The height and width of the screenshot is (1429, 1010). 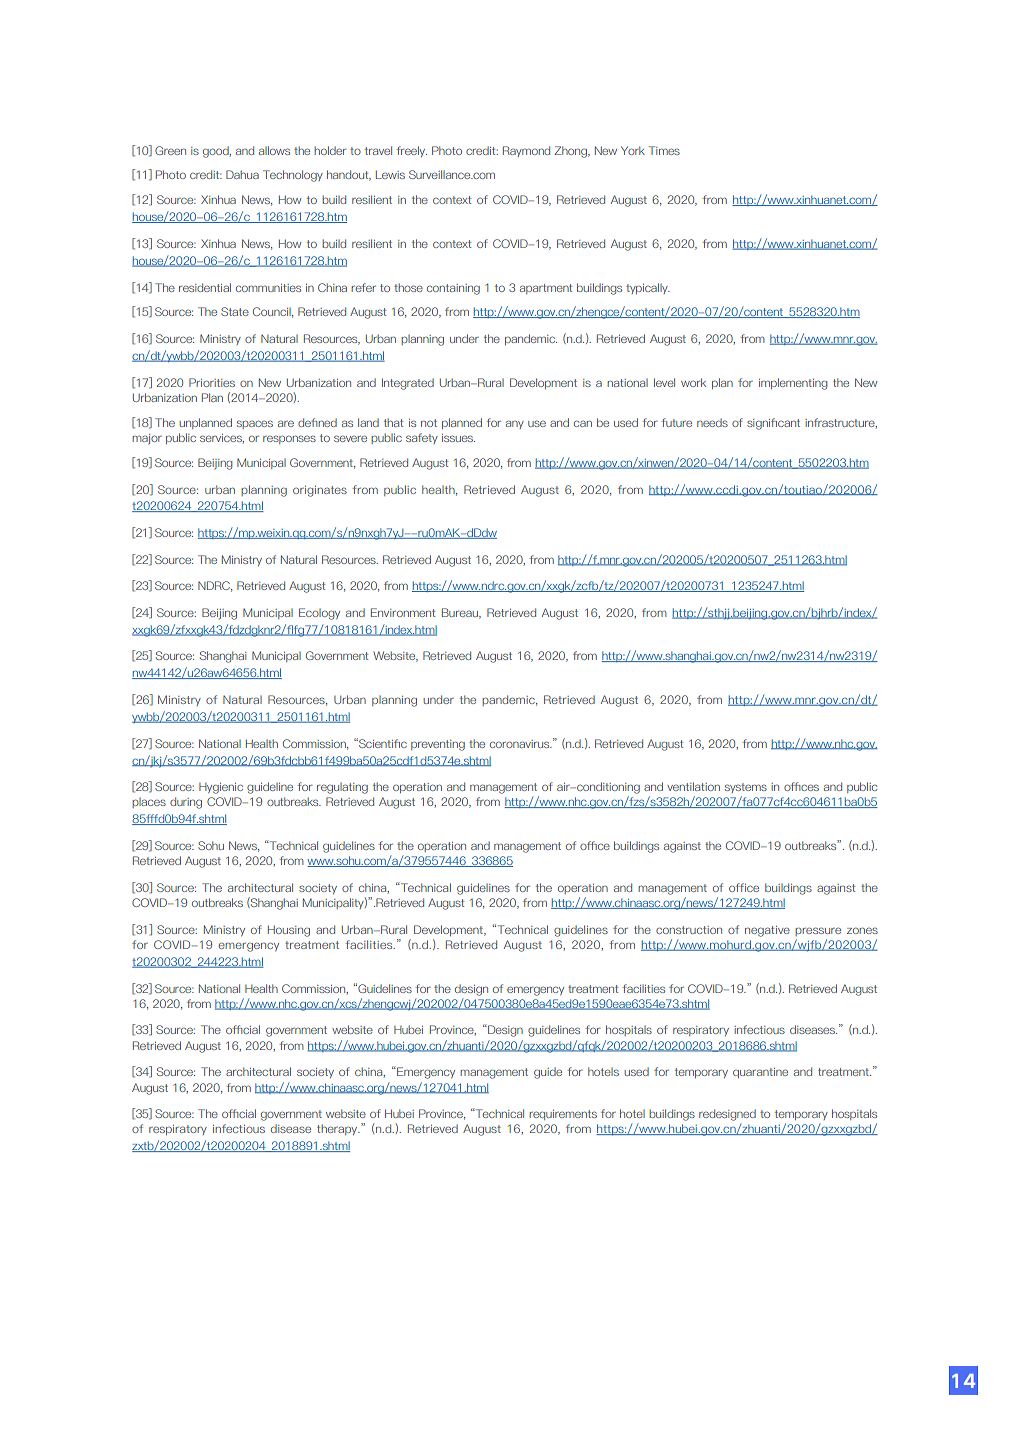 What do you see at coordinates (760, 1073) in the screenshot?
I see `quarantine` at bounding box center [760, 1073].
